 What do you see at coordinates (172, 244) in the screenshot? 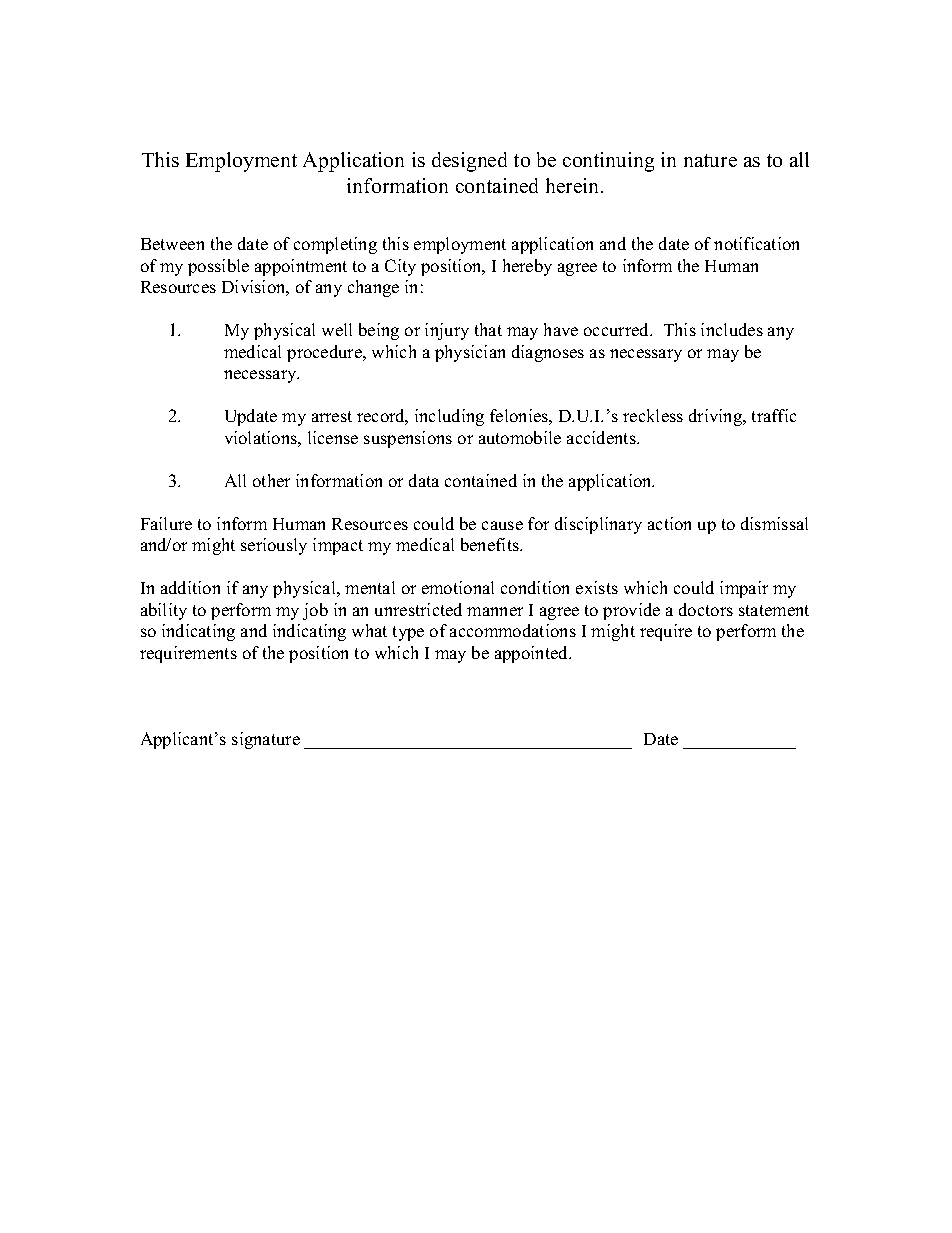
I see `Between` at bounding box center [172, 244].
